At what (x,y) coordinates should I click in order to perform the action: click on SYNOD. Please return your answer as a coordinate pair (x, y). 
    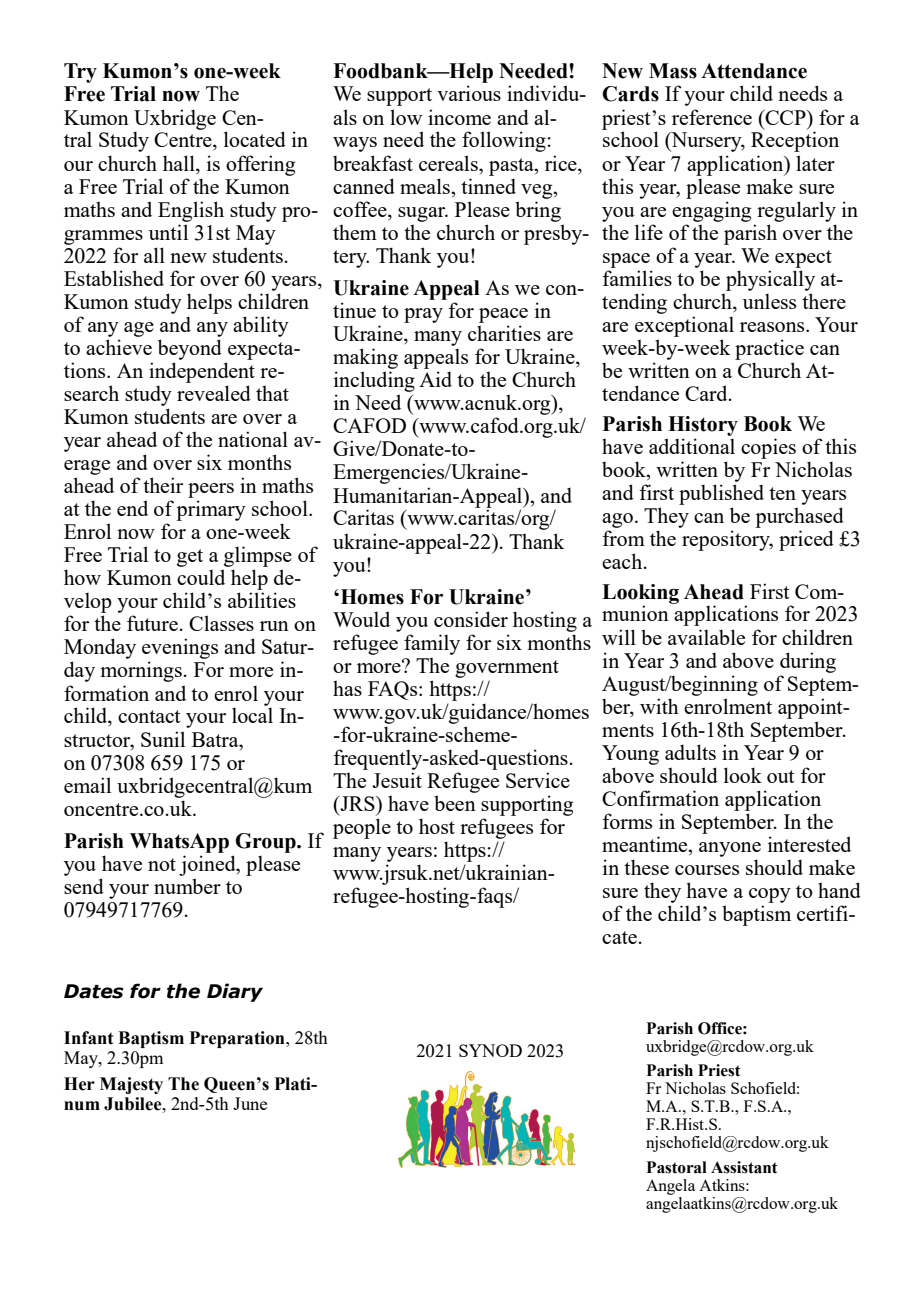
    Looking at the image, I should click on (490, 1050).
